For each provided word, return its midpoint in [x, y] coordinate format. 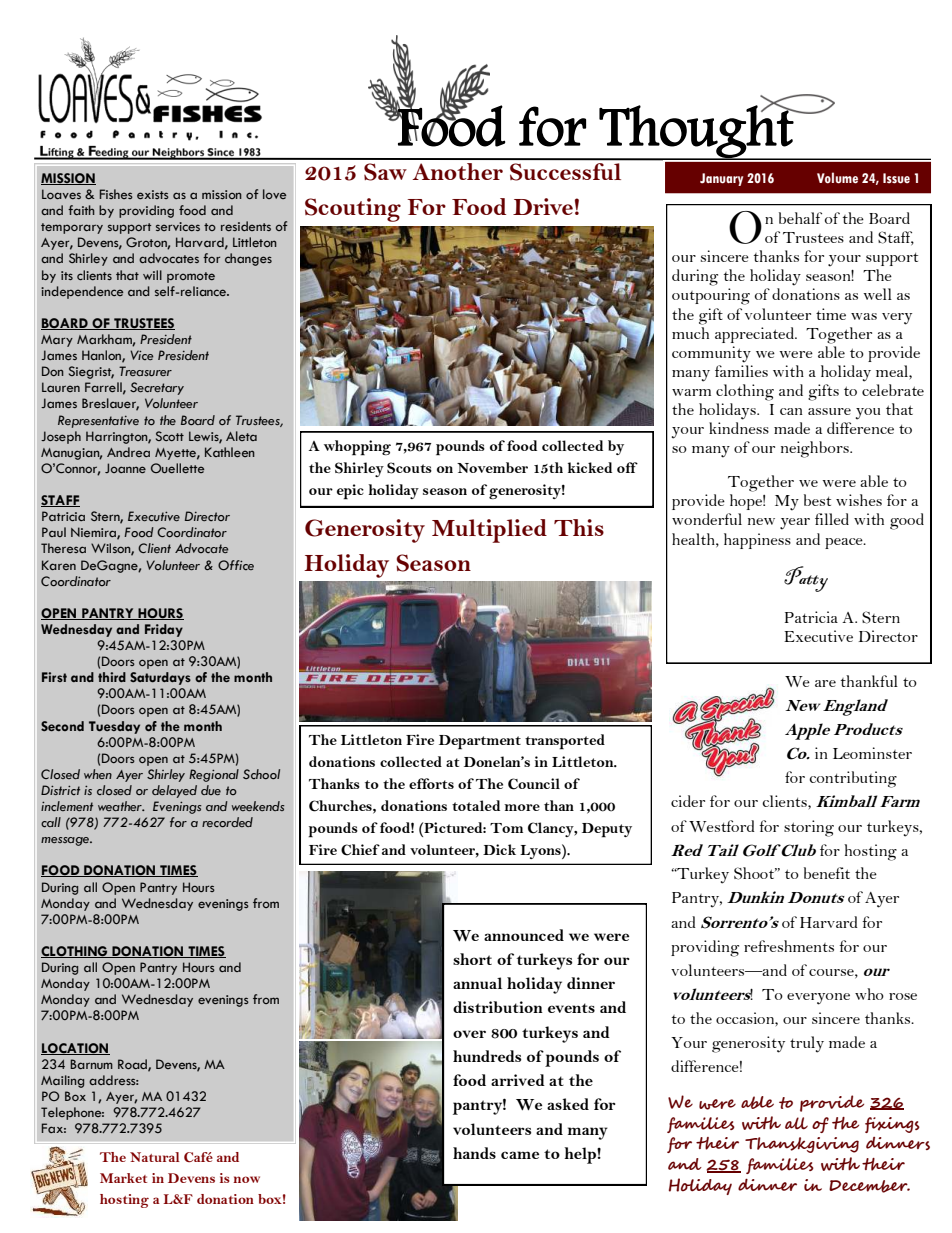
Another [457, 171]
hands [474, 1153]
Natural [155, 1157]
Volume [837, 178]
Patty [806, 579]
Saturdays [160, 678]
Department [480, 742]
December [869, 1186]
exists [153, 194]
